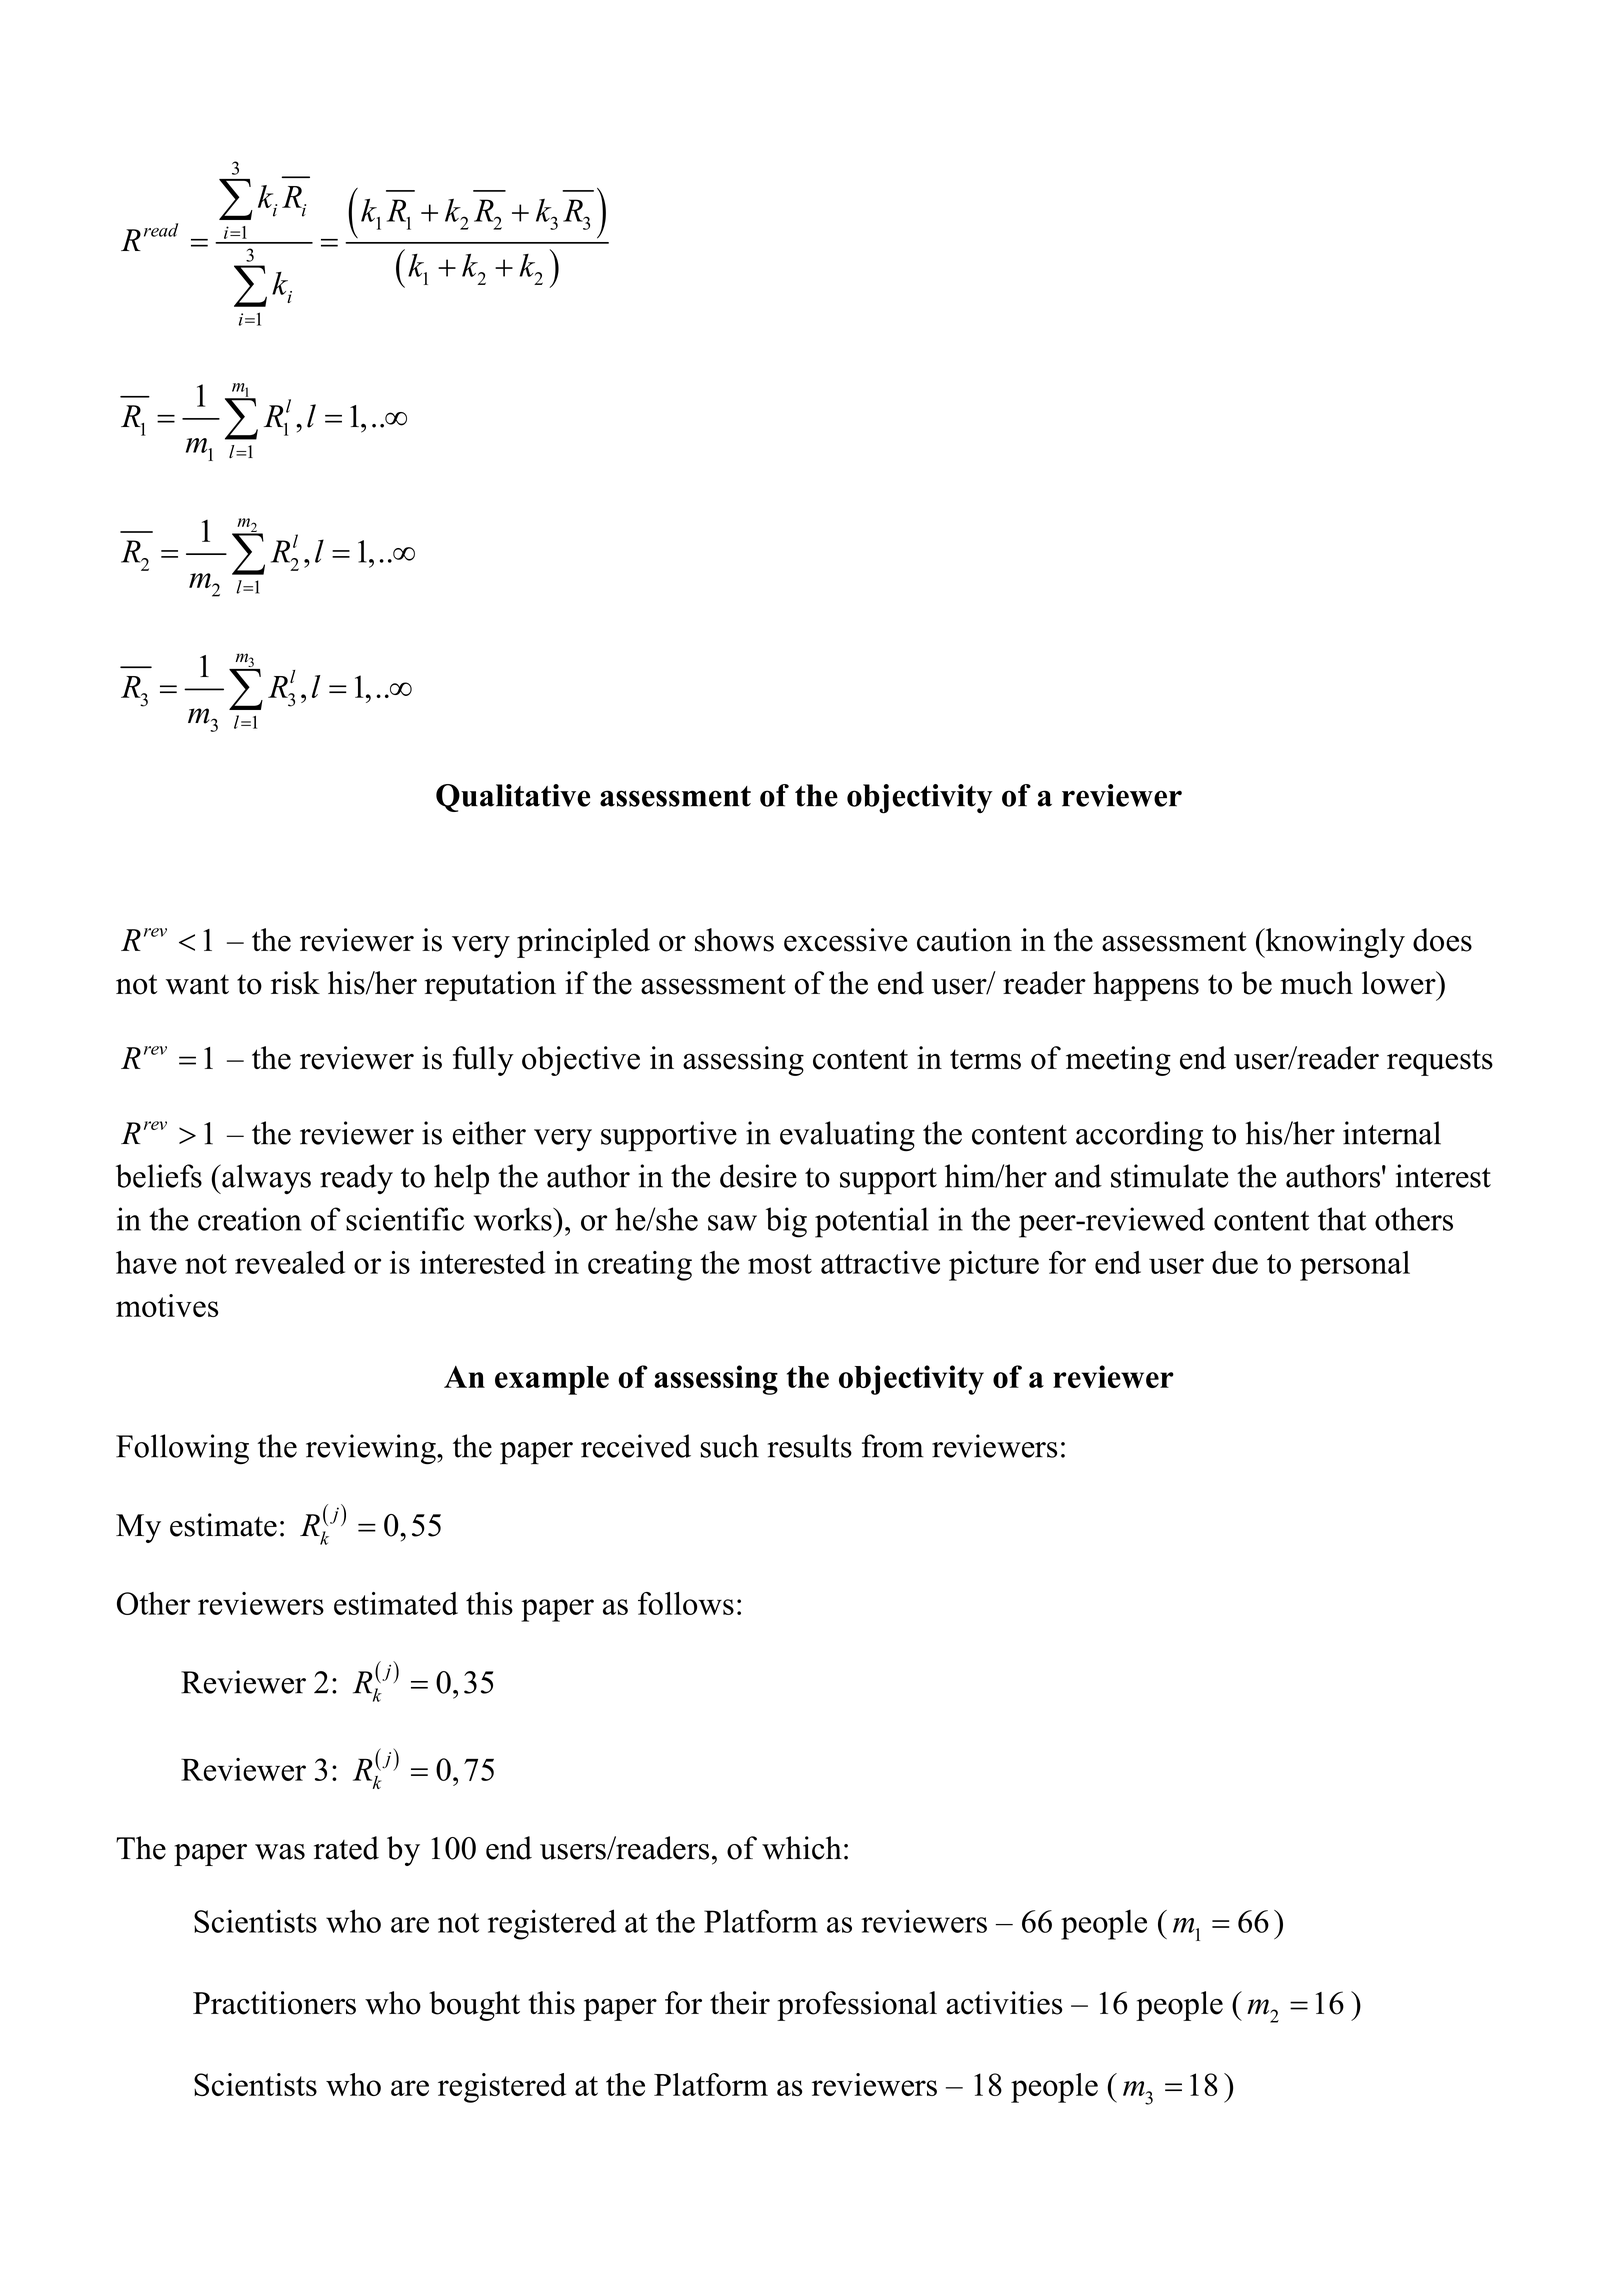 The image size is (1617, 2287). What do you see at coordinates (740, 2003) in the document?
I see `their` at bounding box center [740, 2003].
